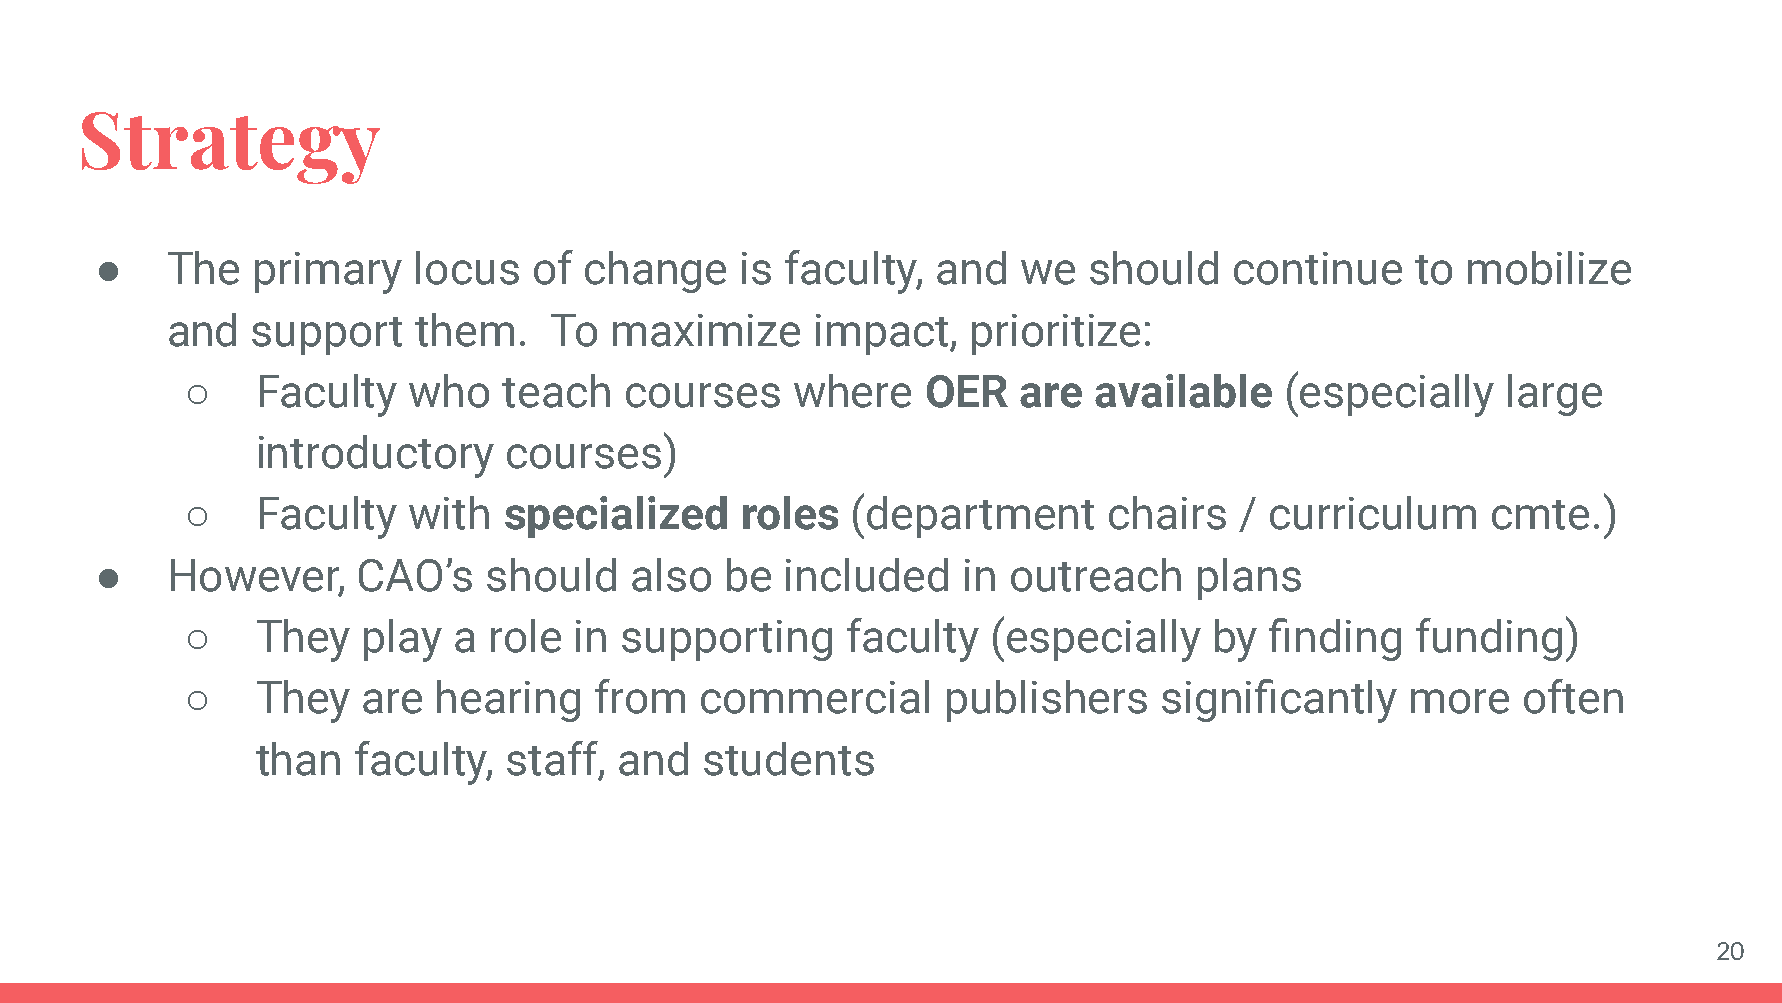 The height and width of the image is (1003, 1782). I want to click on impact, so click(883, 334).
